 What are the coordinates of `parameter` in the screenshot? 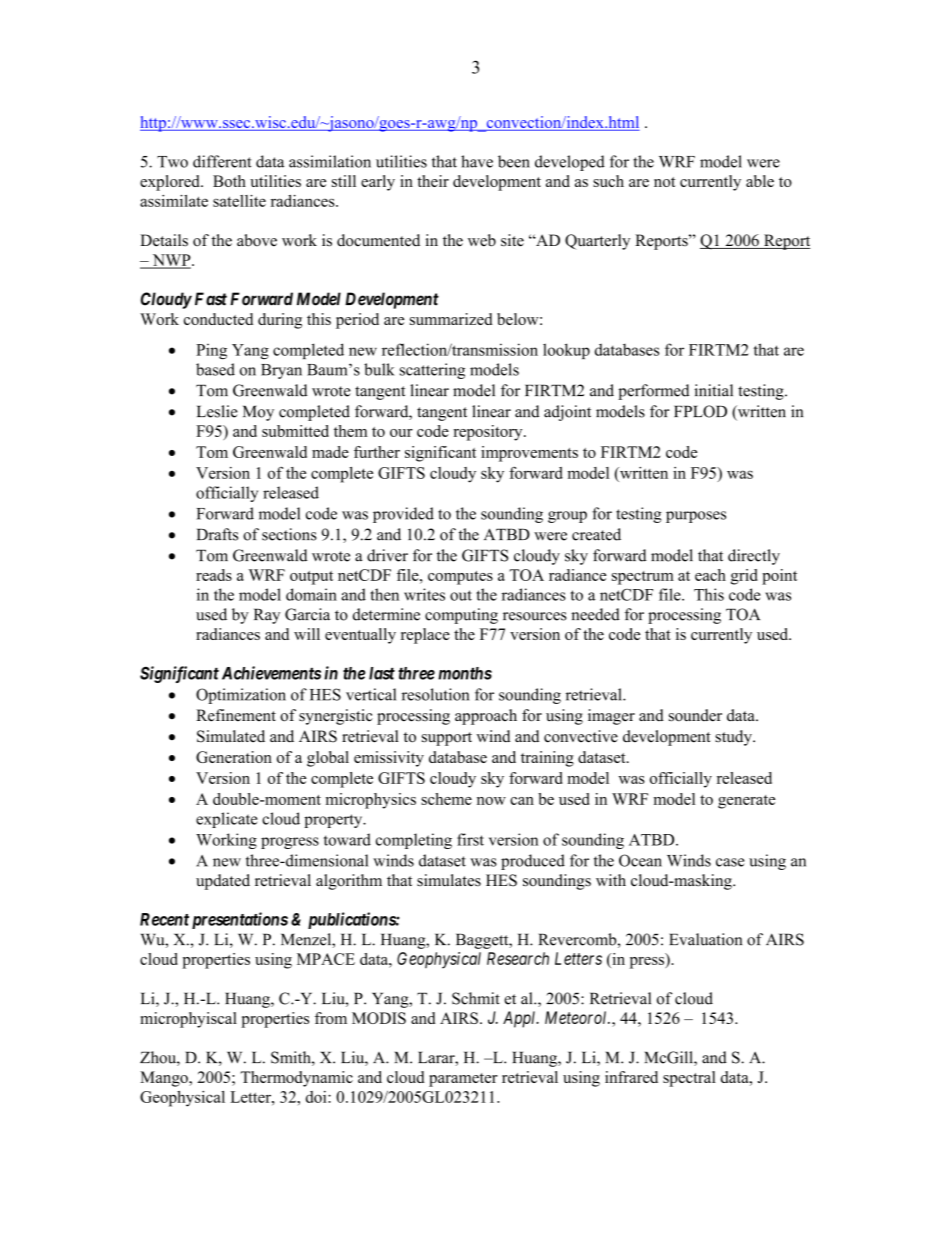 It's located at (463, 1080).
